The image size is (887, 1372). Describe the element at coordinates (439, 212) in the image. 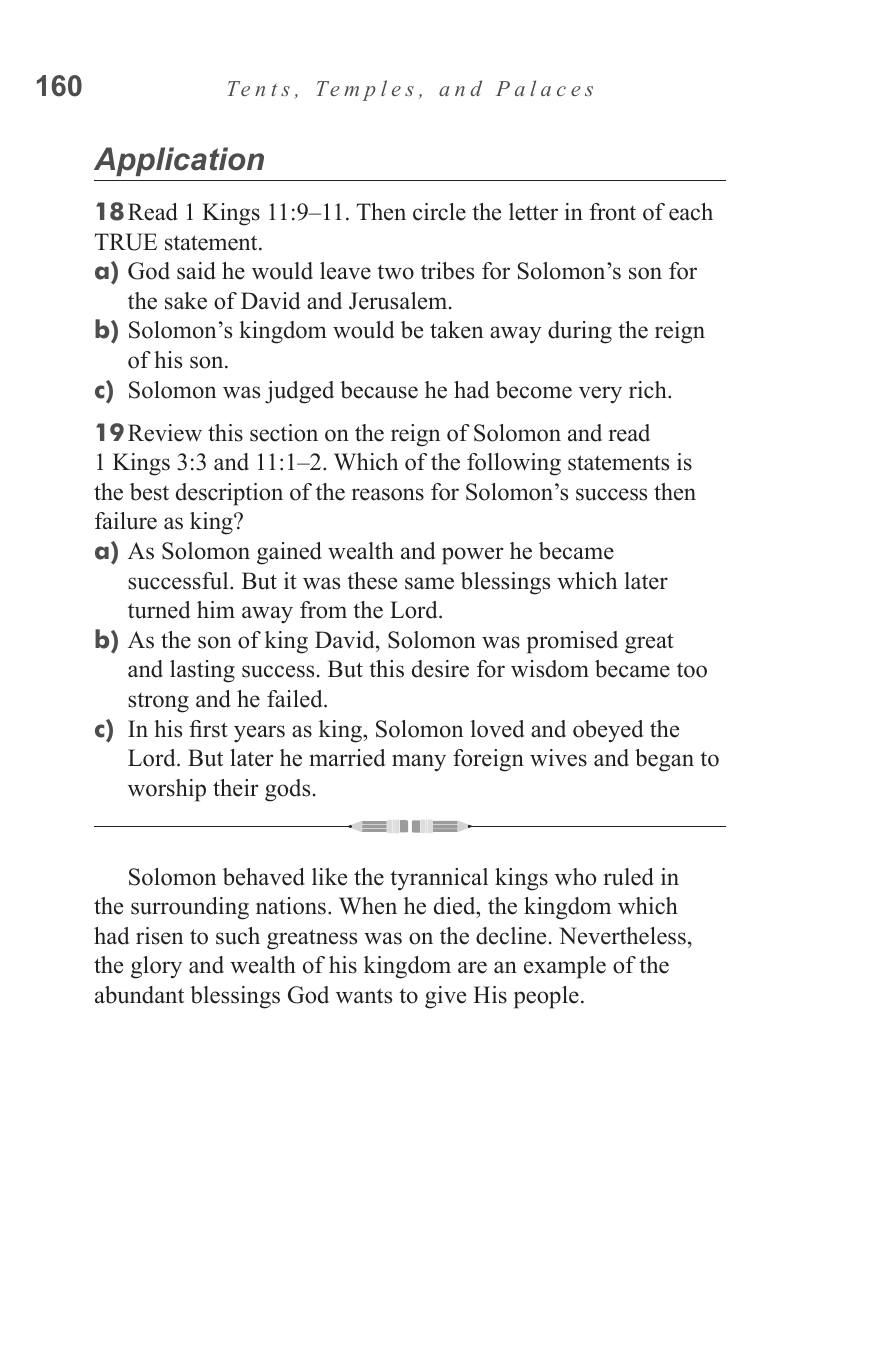

I see `circle` at that location.
